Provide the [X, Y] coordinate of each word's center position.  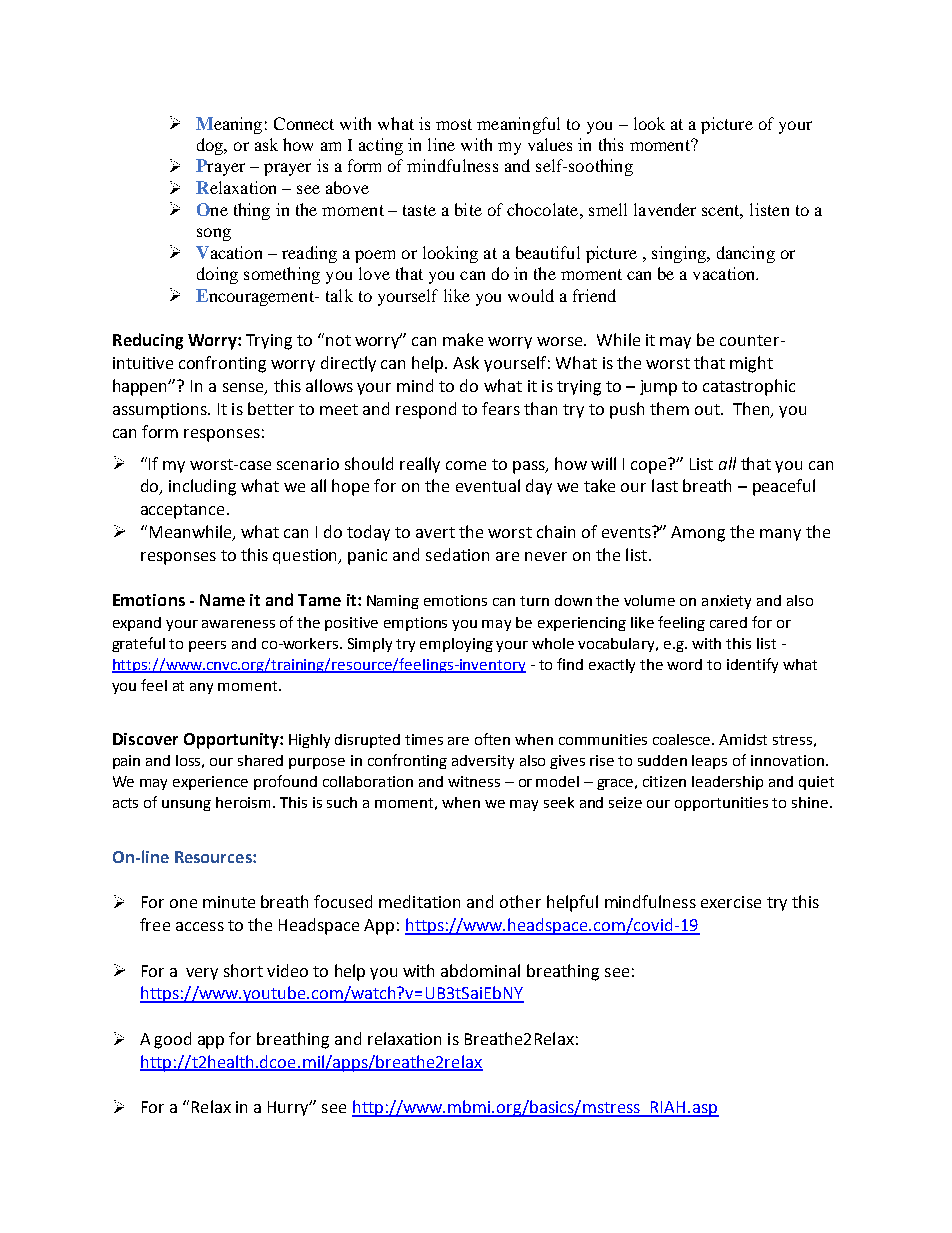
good [172, 1040]
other [520, 901]
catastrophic [749, 387]
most [454, 124]
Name [222, 600]
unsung [186, 805]
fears [501, 408]
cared [728, 622]
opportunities [721, 804]
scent [722, 211]
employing [456, 645]
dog [211, 146]
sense [244, 388]
